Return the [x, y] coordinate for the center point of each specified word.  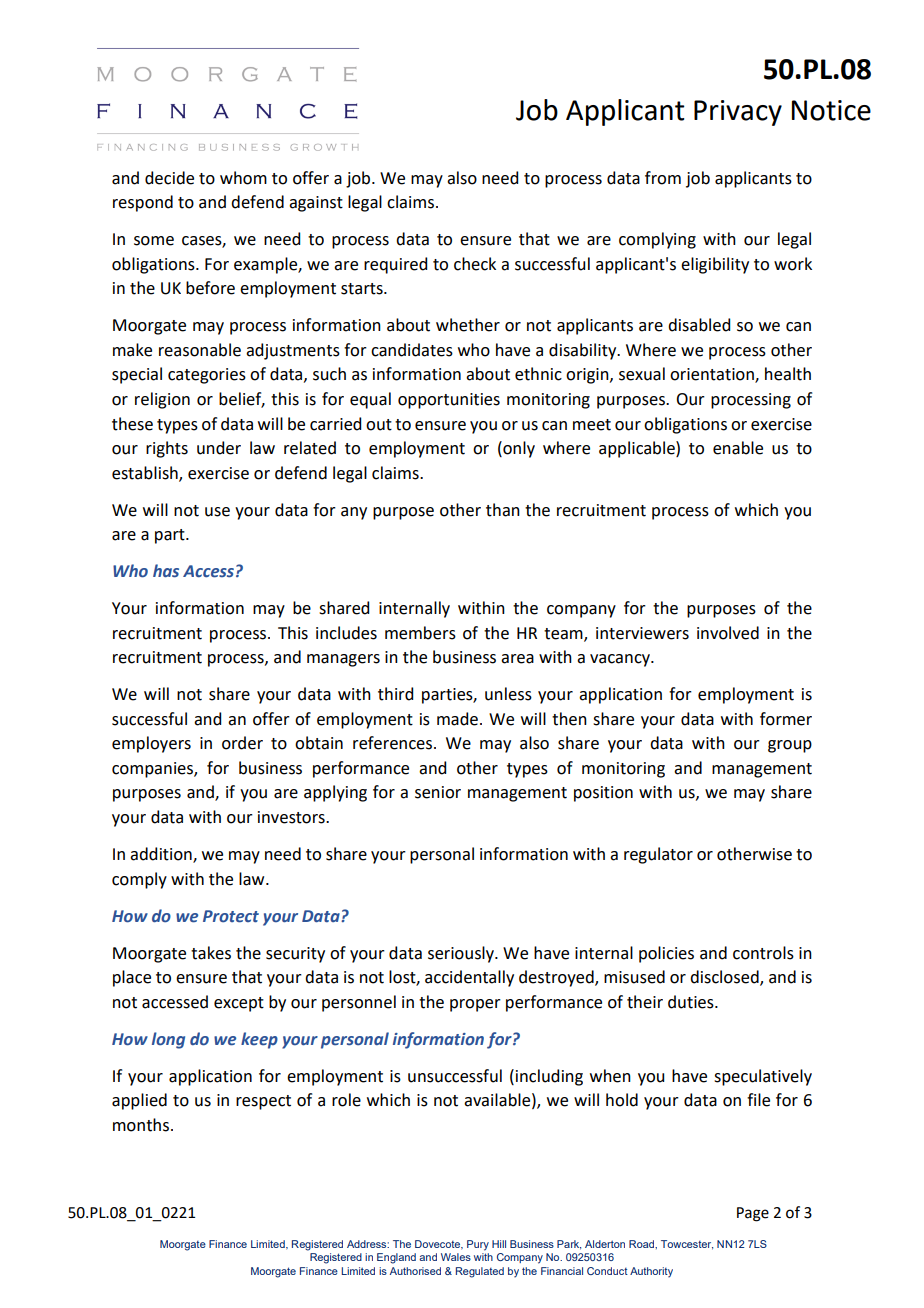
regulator [658, 855]
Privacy [738, 113]
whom [243, 178]
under [219, 448]
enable [738, 448]
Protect [231, 916]
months [141, 1125]
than [503, 510]
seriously [462, 954]
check [475, 264]
